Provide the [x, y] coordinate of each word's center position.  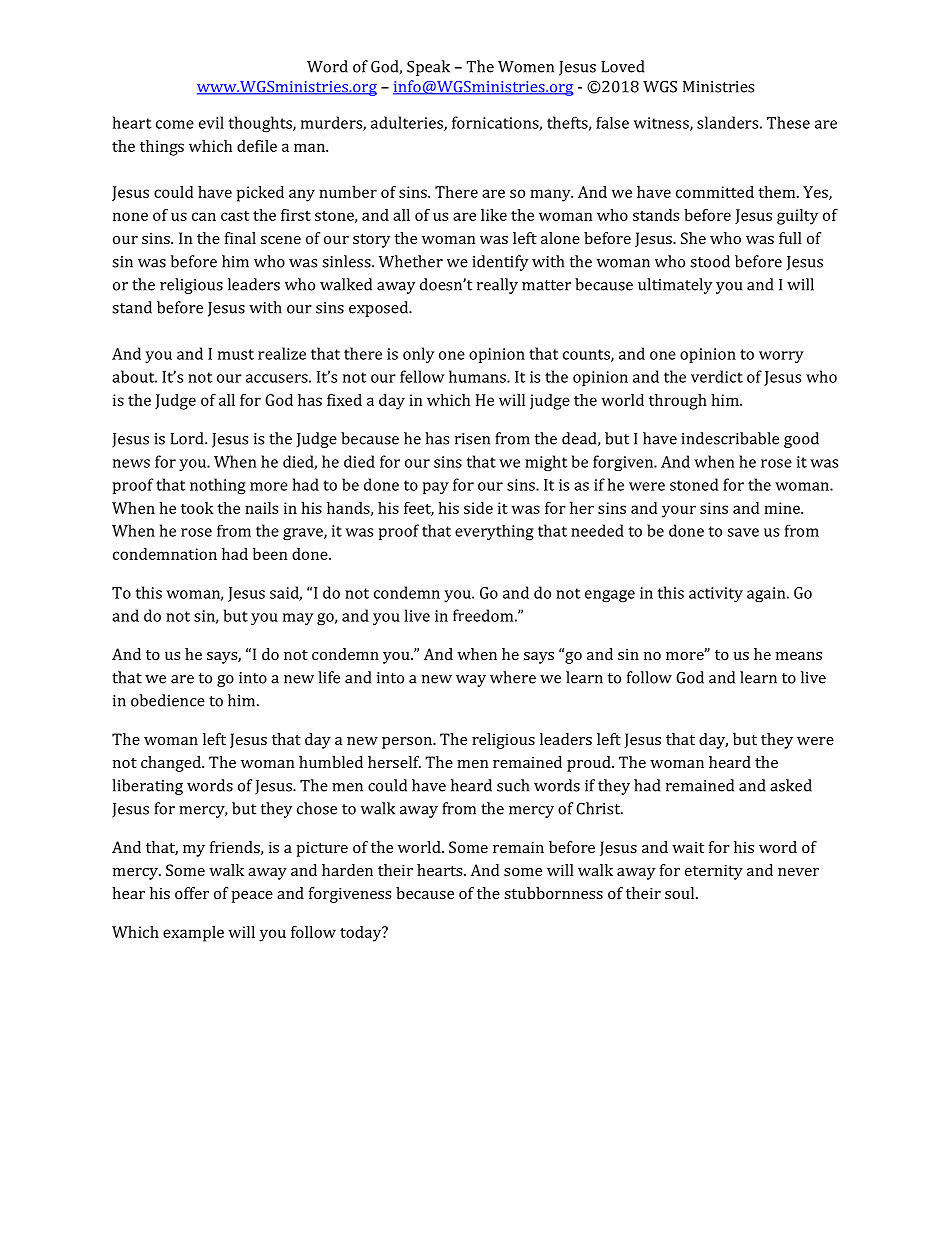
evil [211, 122]
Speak [428, 68]
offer [192, 893]
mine [783, 508]
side [478, 508]
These [788, 122]
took [197, 508]
